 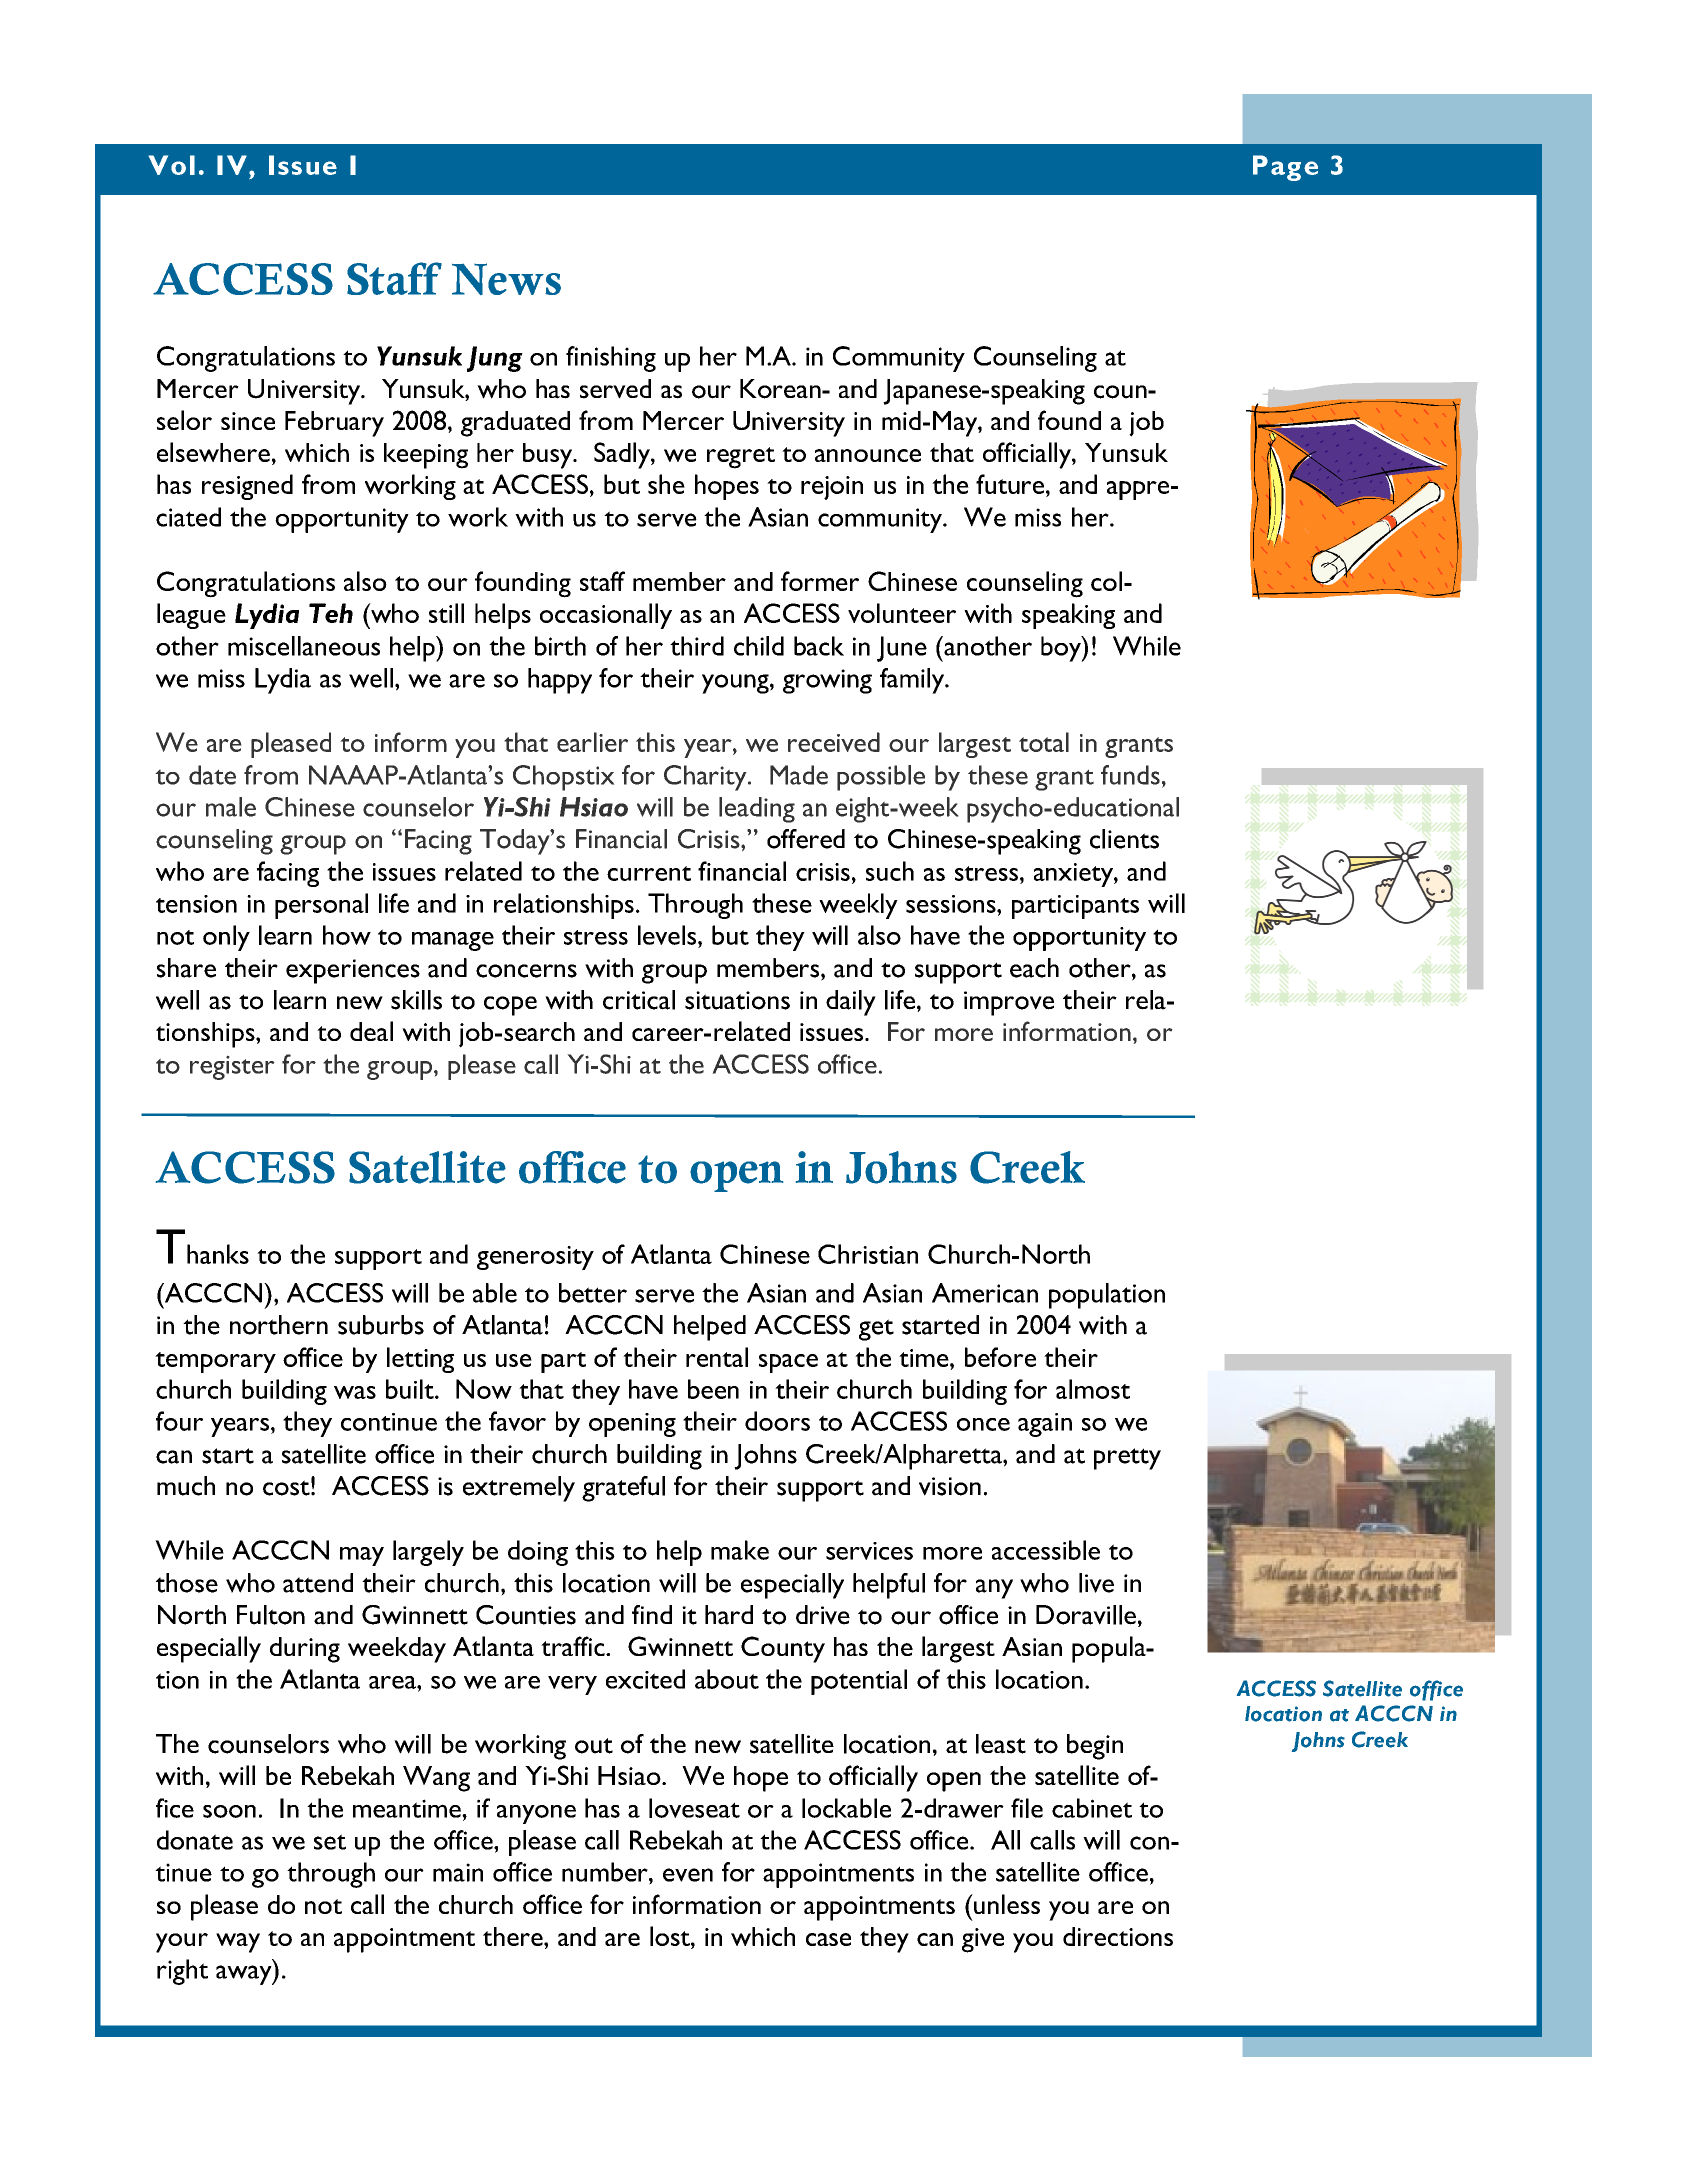 I want to click on Page, so click(x=1285, y=168).
